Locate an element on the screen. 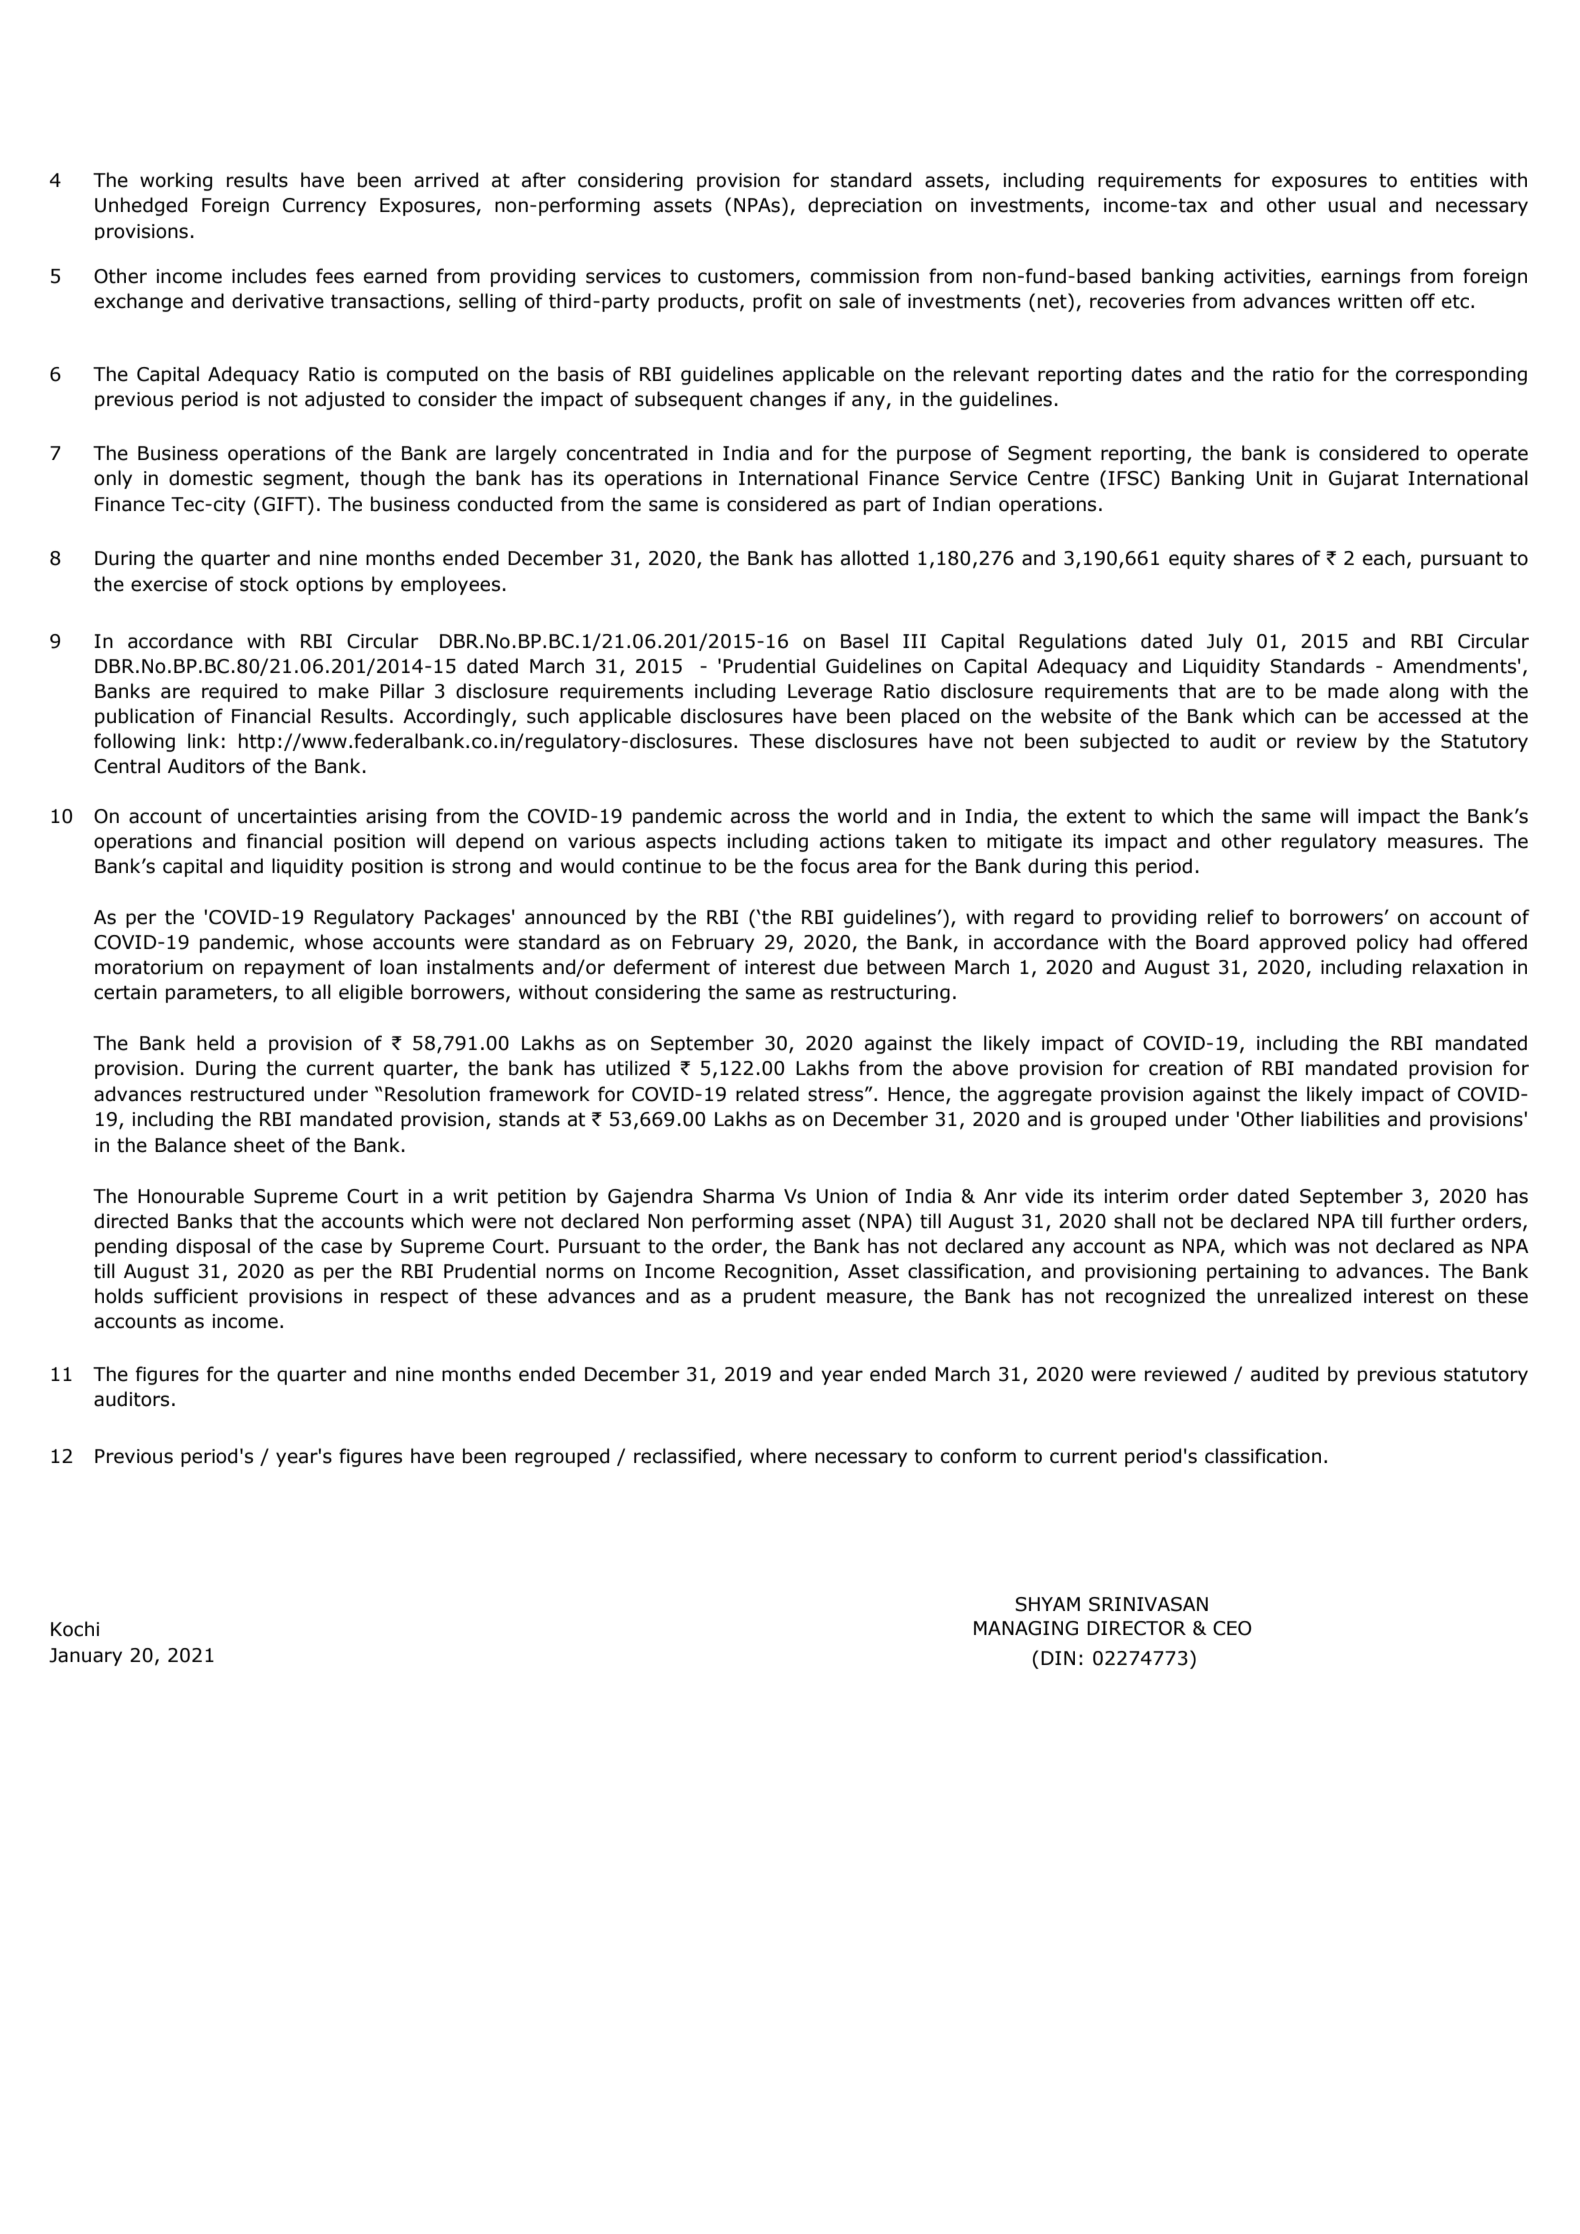 The width and height of the screenshot is (1580, 2234). Currency is located at coordinates (324, 207).
